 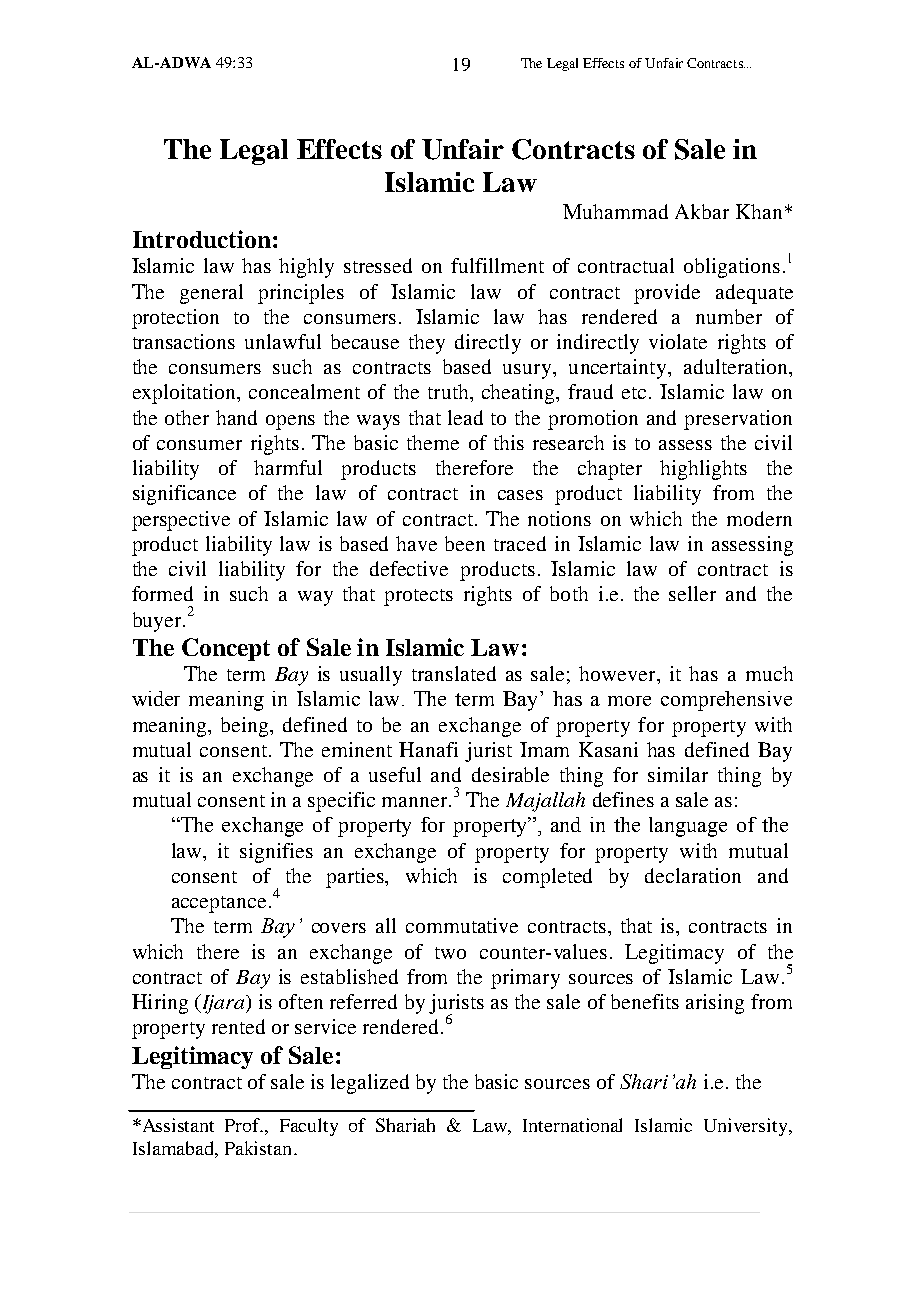 What do you see at coordinates (202, 239) in the page?
I see `Introduction` at bounding box center [202, 239].
